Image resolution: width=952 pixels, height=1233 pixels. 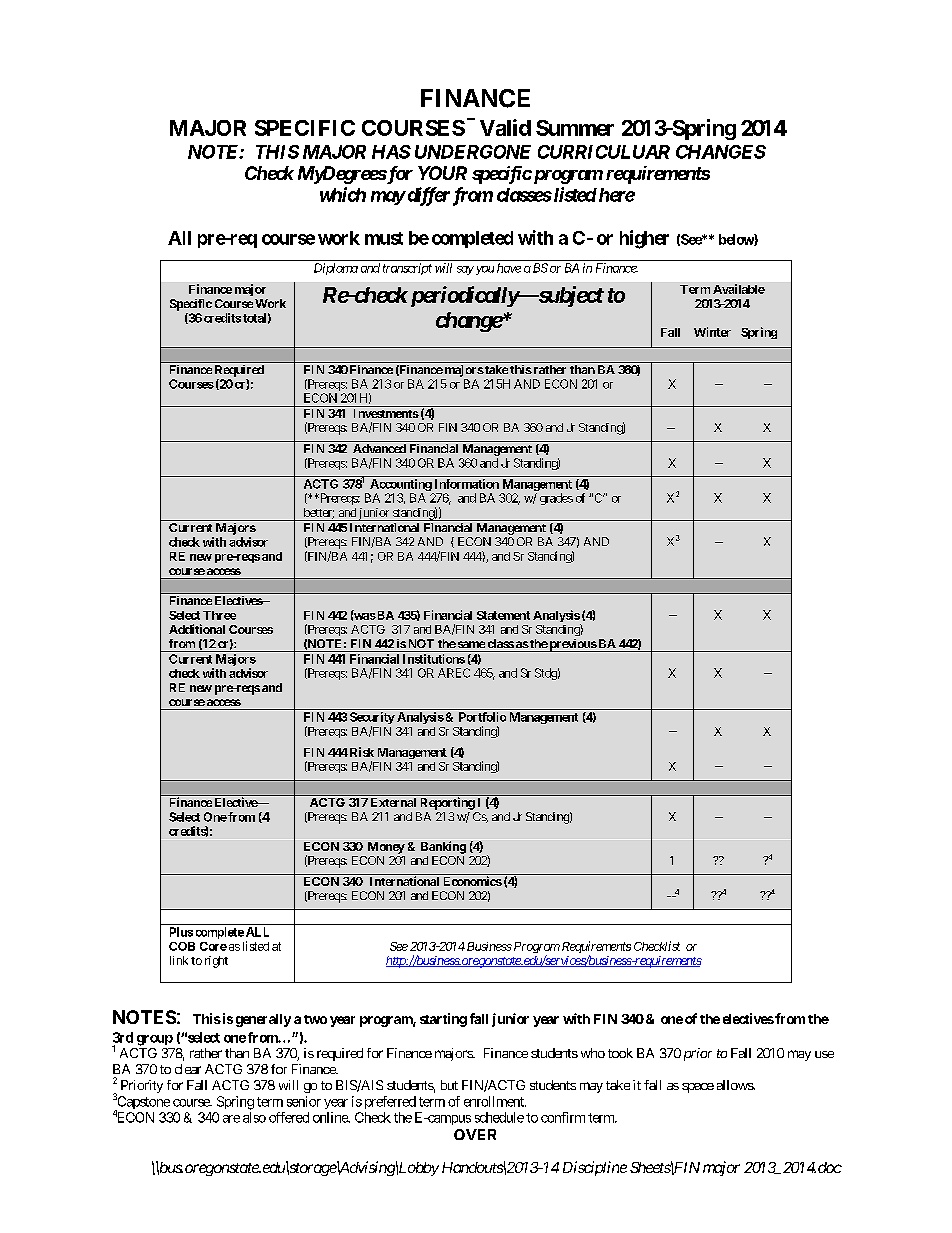 What do you see at coordinates (503, 615) in the document?
I see `Statement` at bounding box center [503, 615].
